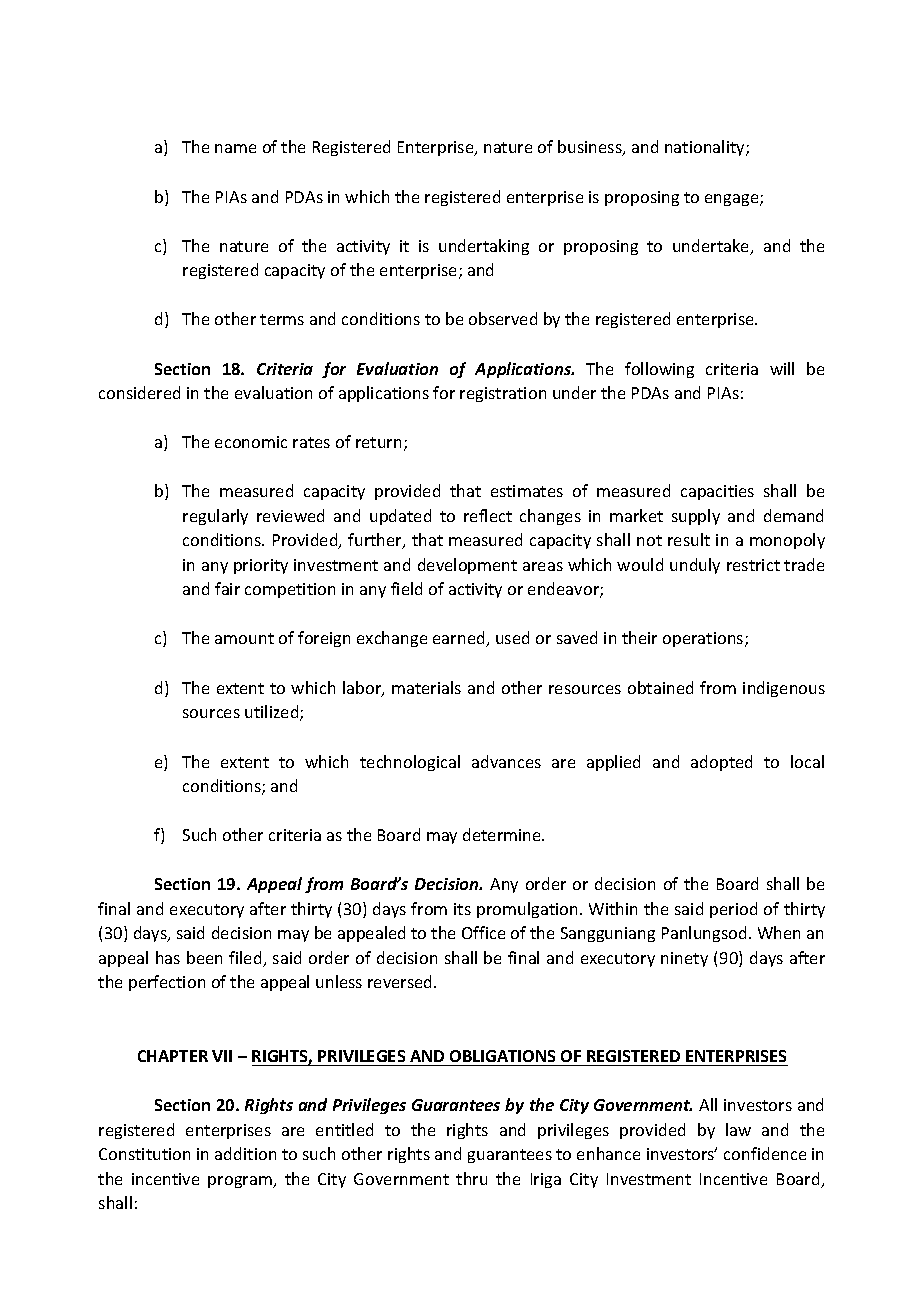 The height and width of the screenshot is (1308, 924). What do you see at coordinates (235, 148) in the screenshot?
I see `name` at bounding box center [235, 148].
